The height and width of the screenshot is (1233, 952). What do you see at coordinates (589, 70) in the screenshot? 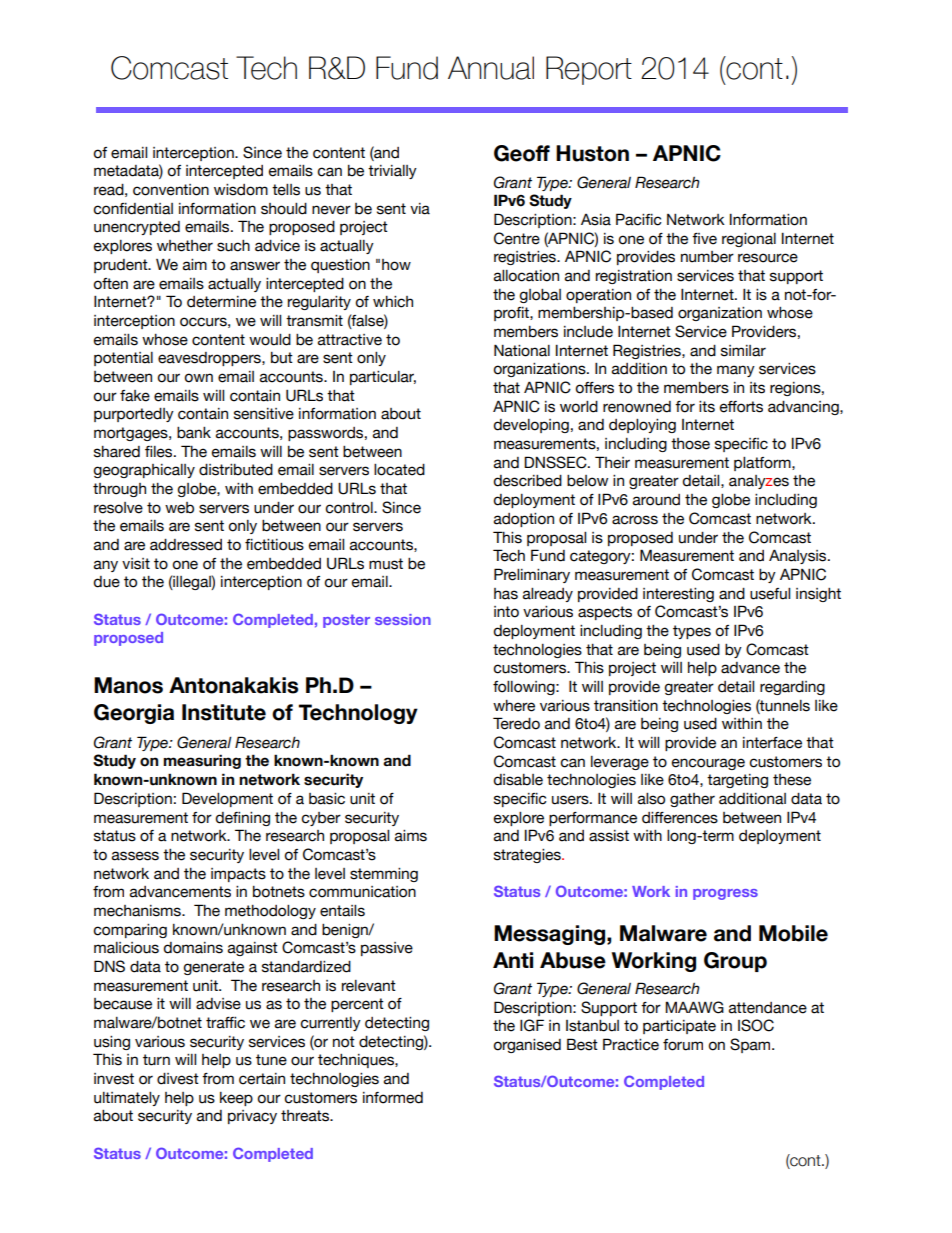
I see `Report` at bounding box center [589, 70].
